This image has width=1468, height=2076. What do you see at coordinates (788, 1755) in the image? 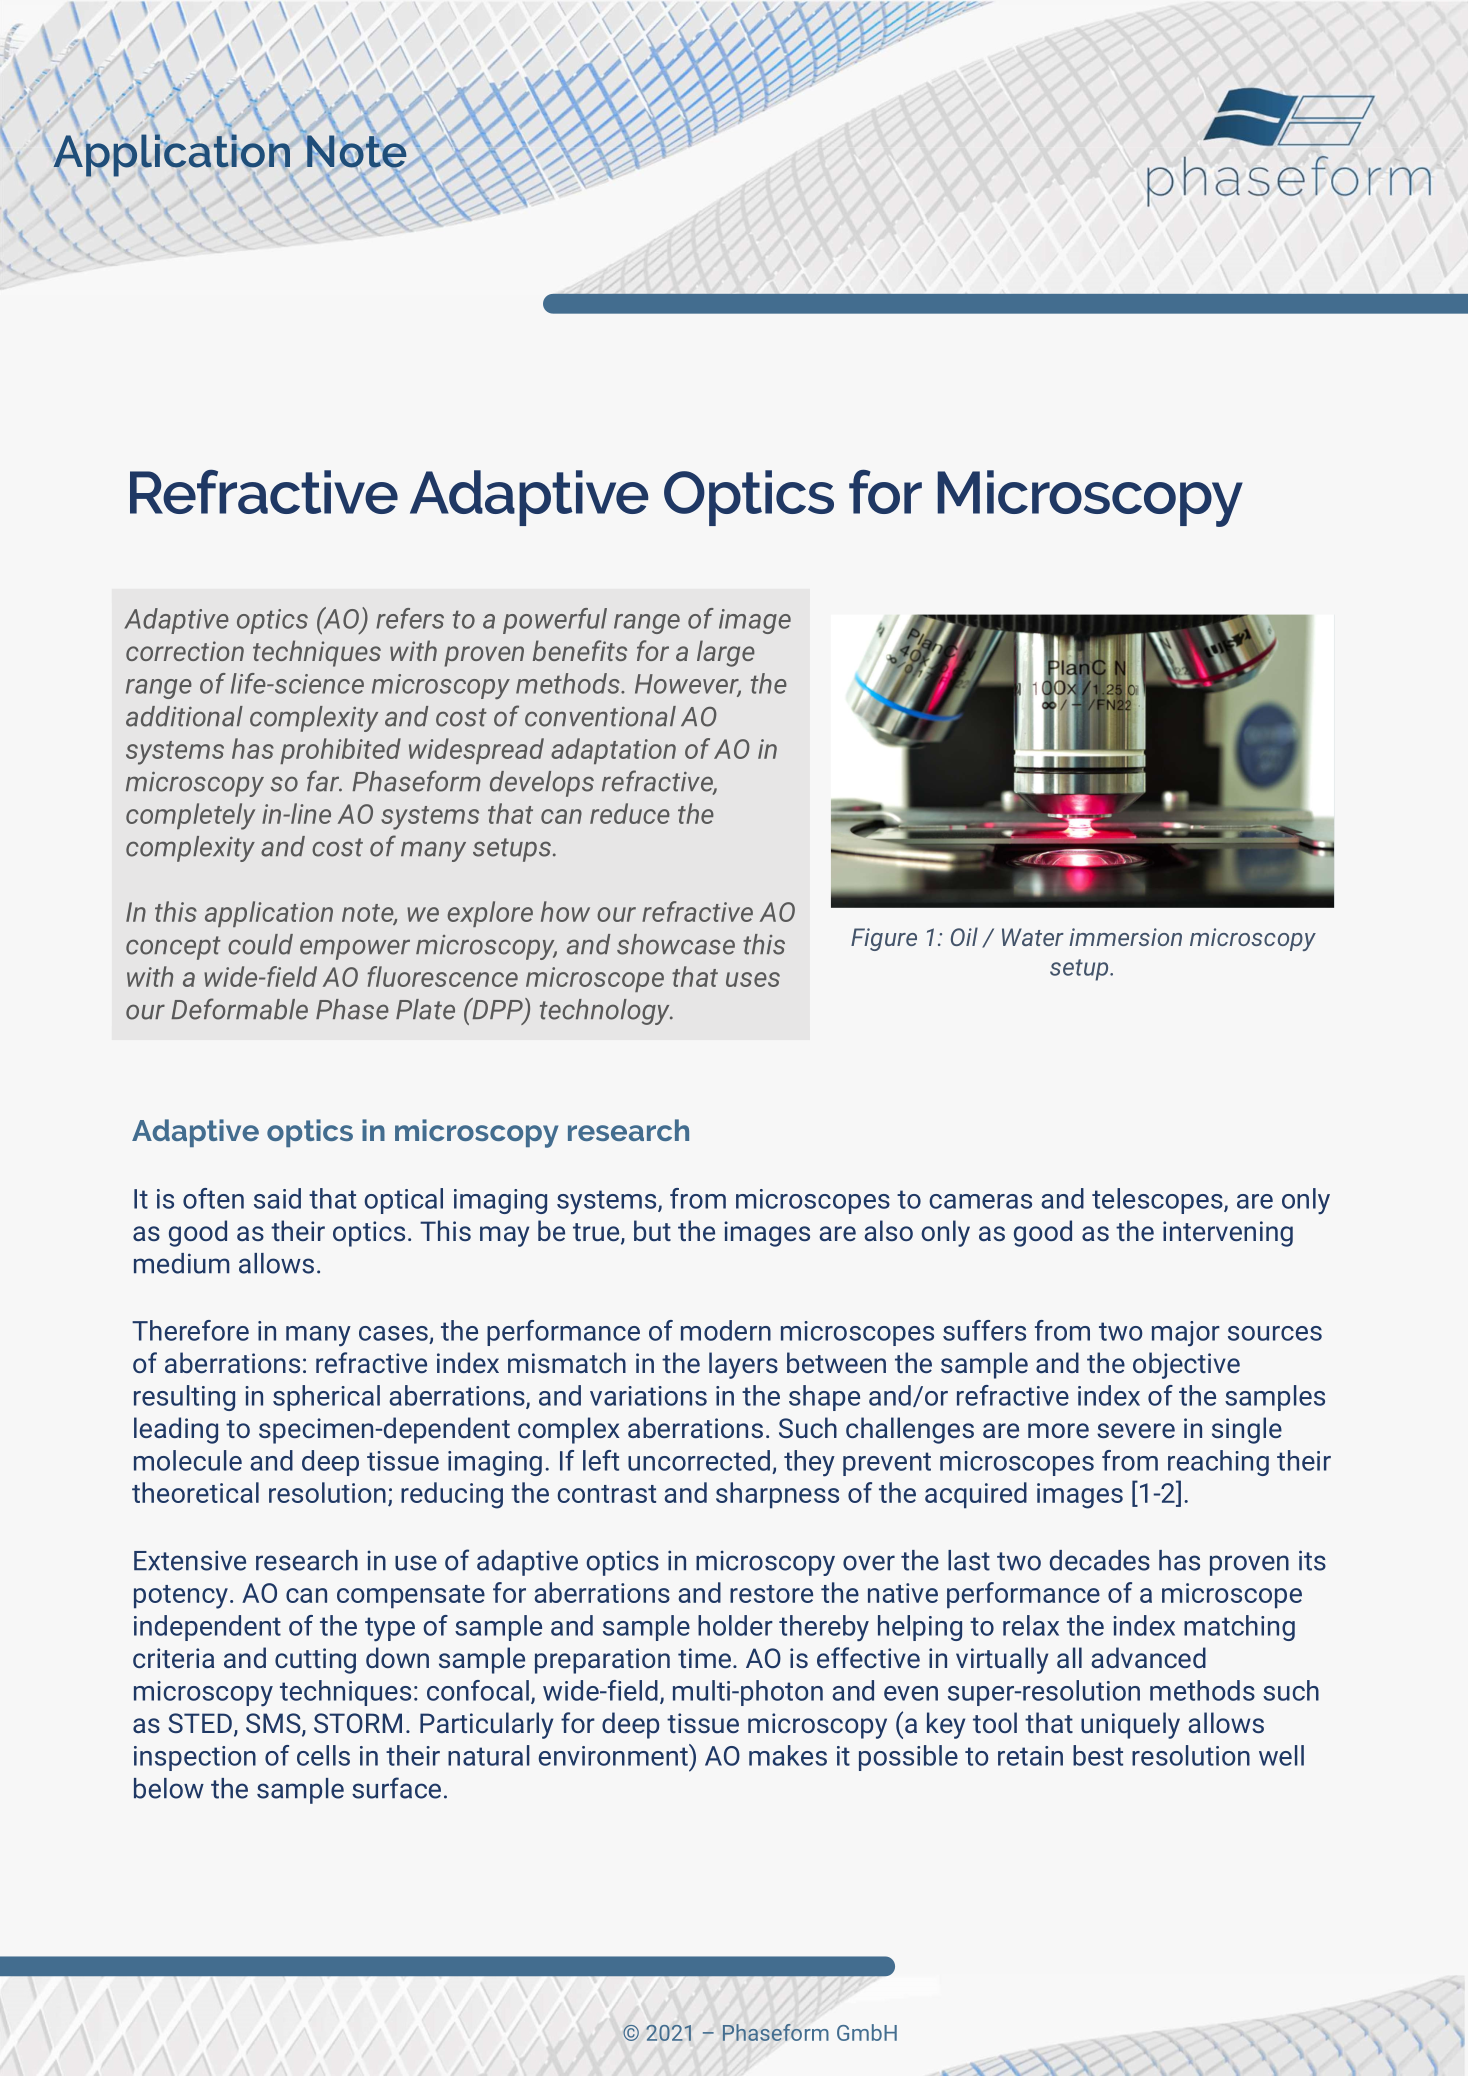
I see `makes` at bounding box center [788, 1755].
